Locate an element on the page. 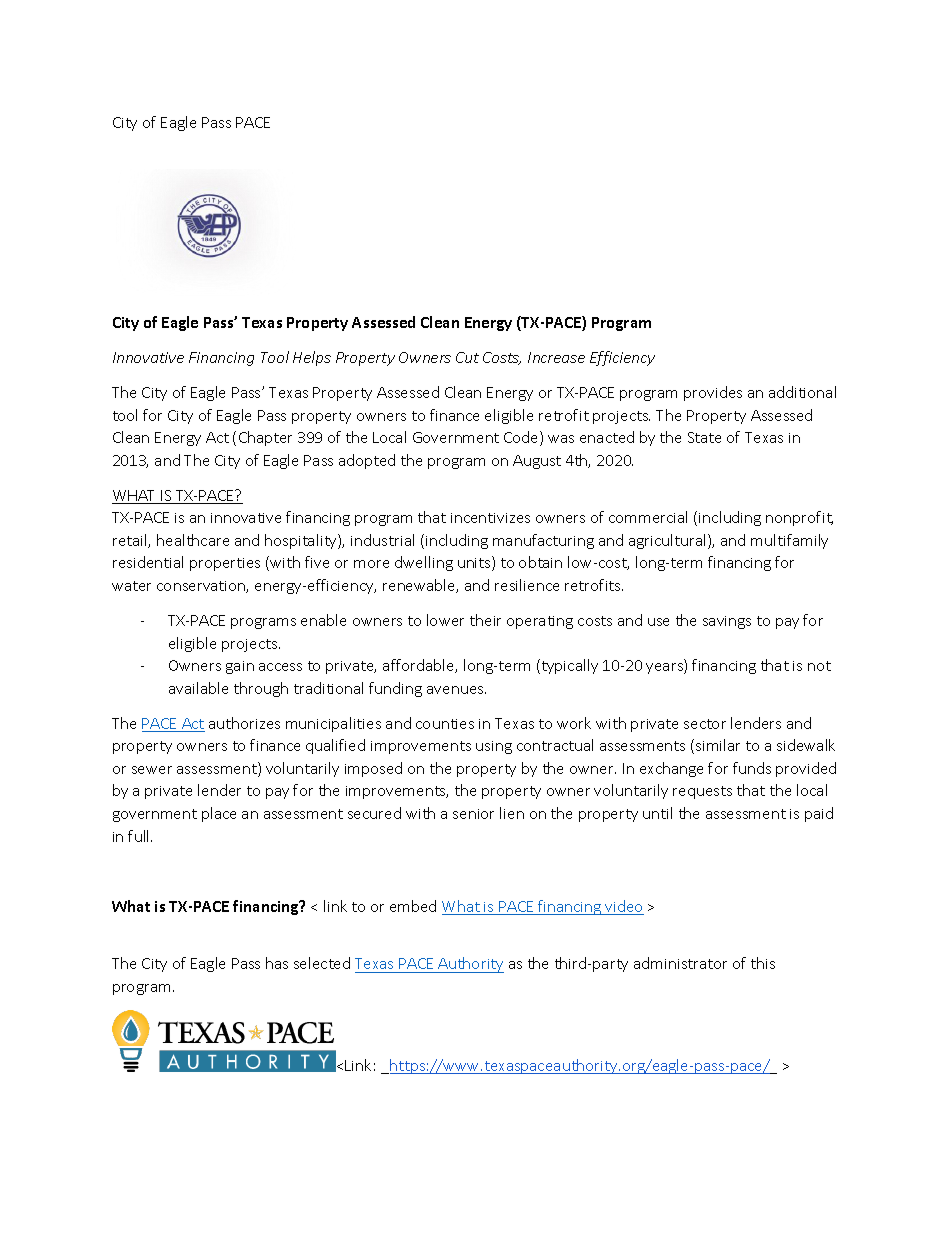 The width and height of the document is (952, 1233). sector is located at coordinates (705, 724).
